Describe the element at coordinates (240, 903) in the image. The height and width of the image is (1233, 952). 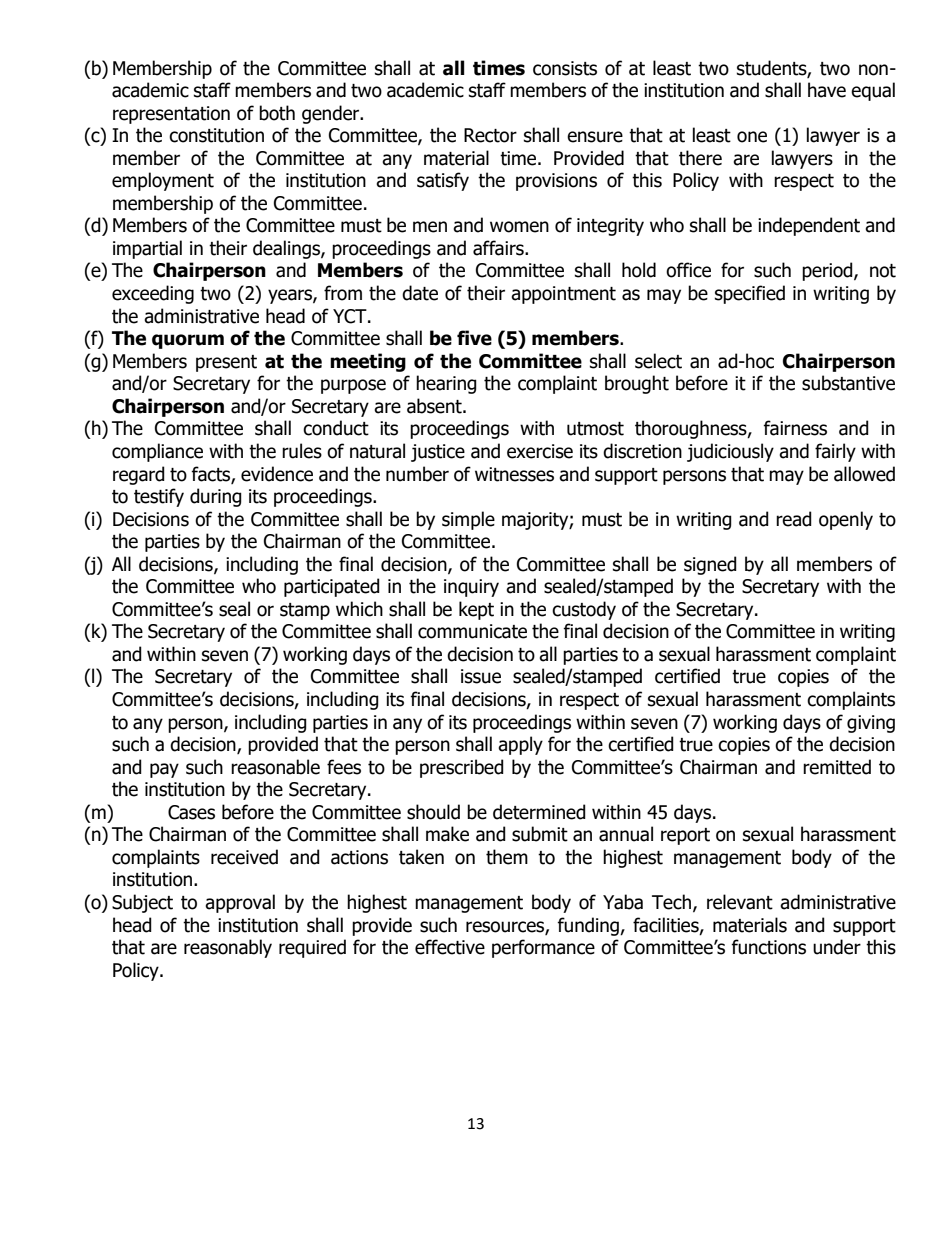
I see `approval` at that location.
